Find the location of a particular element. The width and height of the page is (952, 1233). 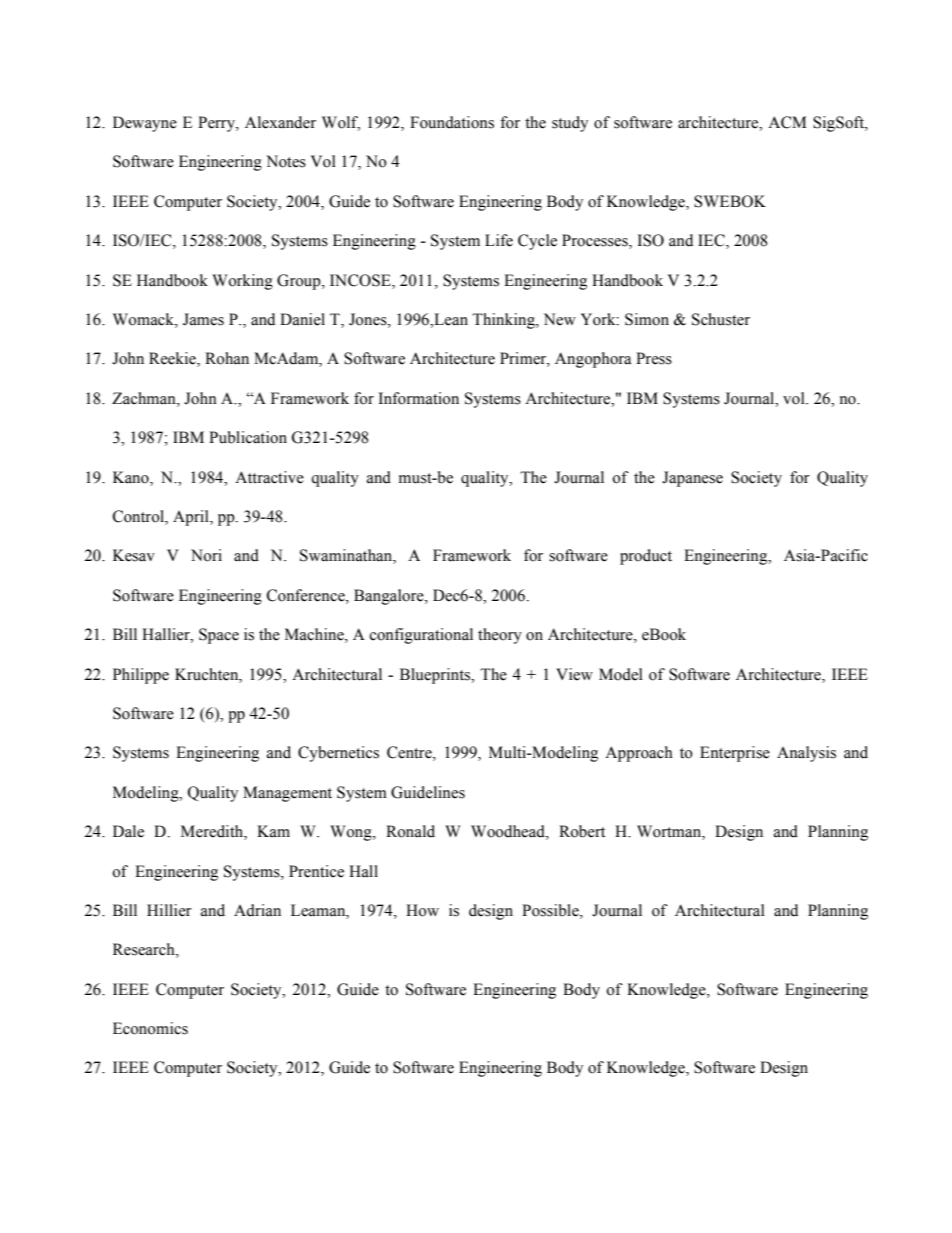

Economics is located at coordinates (150, 1028).
